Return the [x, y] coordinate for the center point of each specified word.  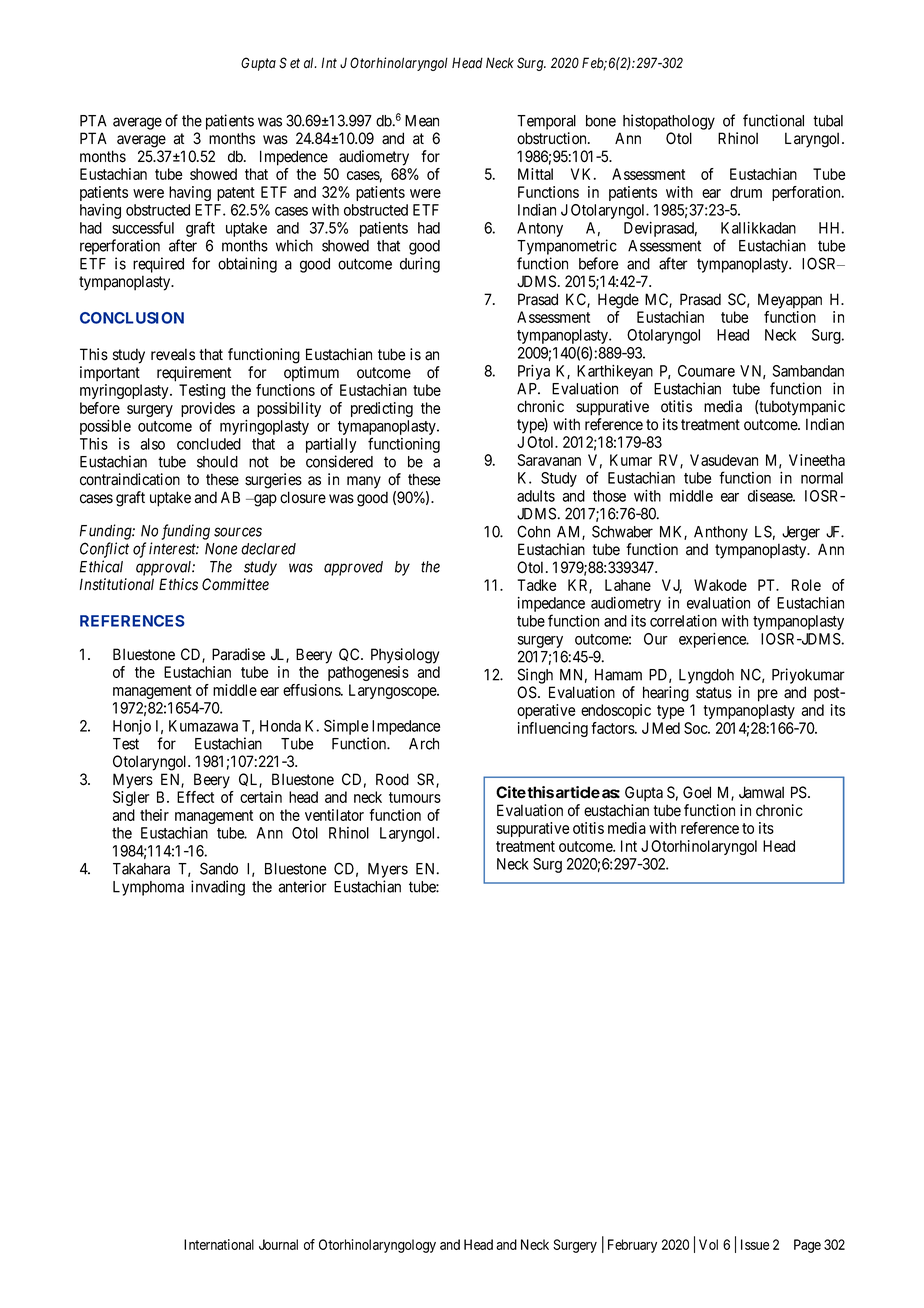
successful [143, 227]
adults [536, 496]
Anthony [721, 533]
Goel [697, 792]
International [219, 1244]
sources [238, 532]
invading [218, 888]
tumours [415, 797]
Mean [422, 121]
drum [746, 192]
